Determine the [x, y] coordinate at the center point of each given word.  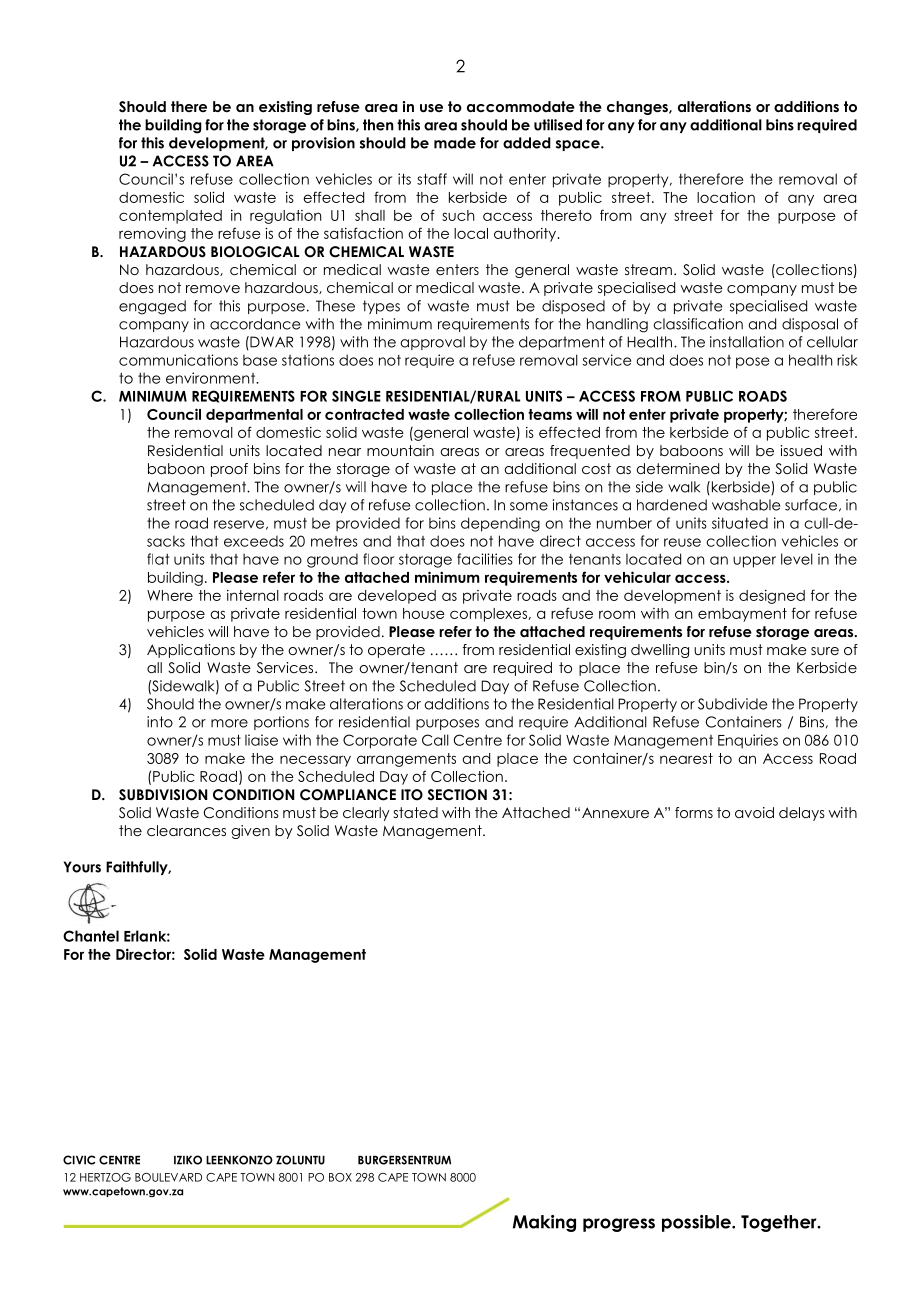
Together [780, 1223]
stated [415, 812]
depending [500, 524]
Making [544, 1223]
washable [746, 505]
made [455, 143]
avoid [754, 812]
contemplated [170, 217]
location [726, 197]
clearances [186, 830]
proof [229, 470]
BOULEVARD [168, 1177]
